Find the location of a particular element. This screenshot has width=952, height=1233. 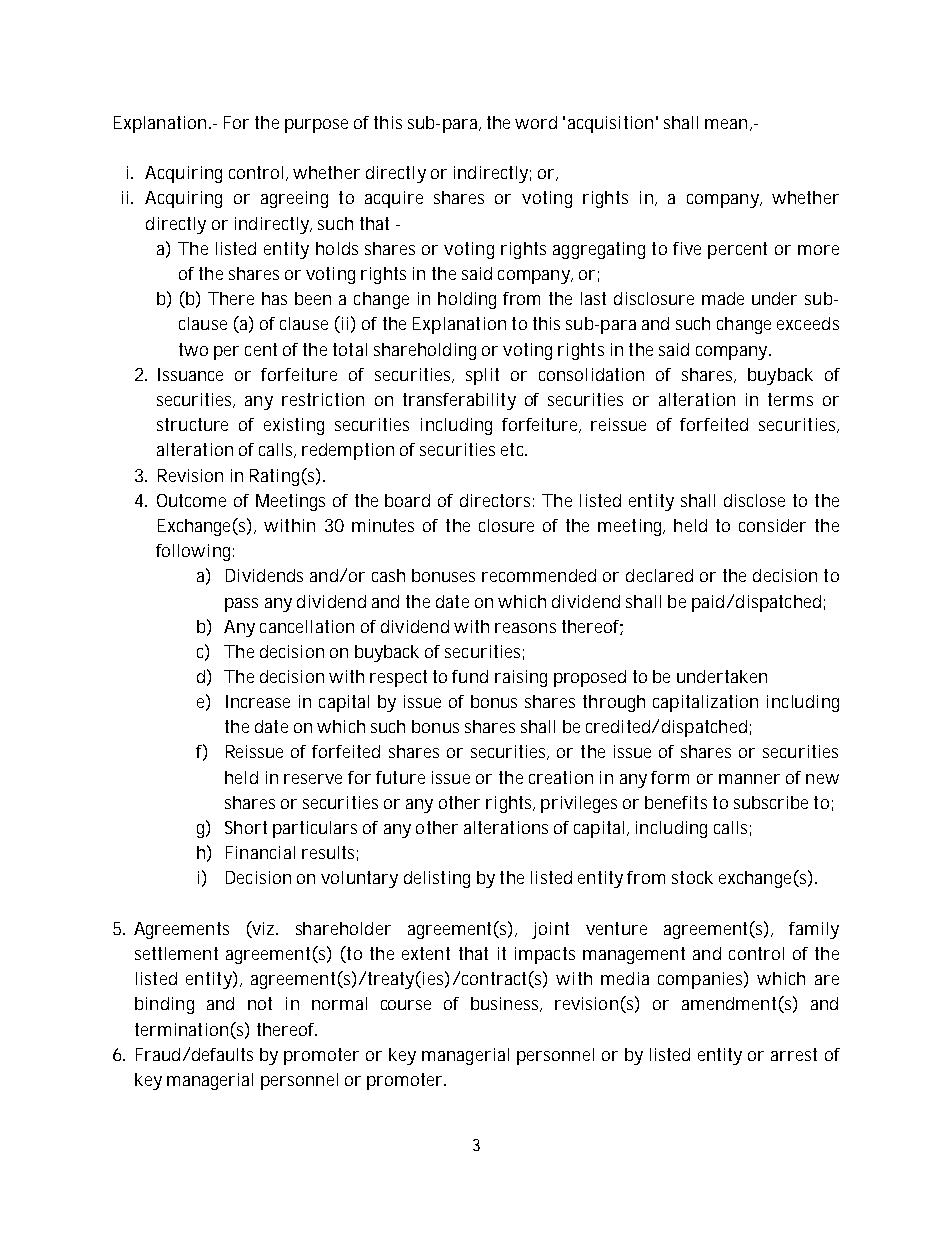

terms is located at coordinates (790, 399).
